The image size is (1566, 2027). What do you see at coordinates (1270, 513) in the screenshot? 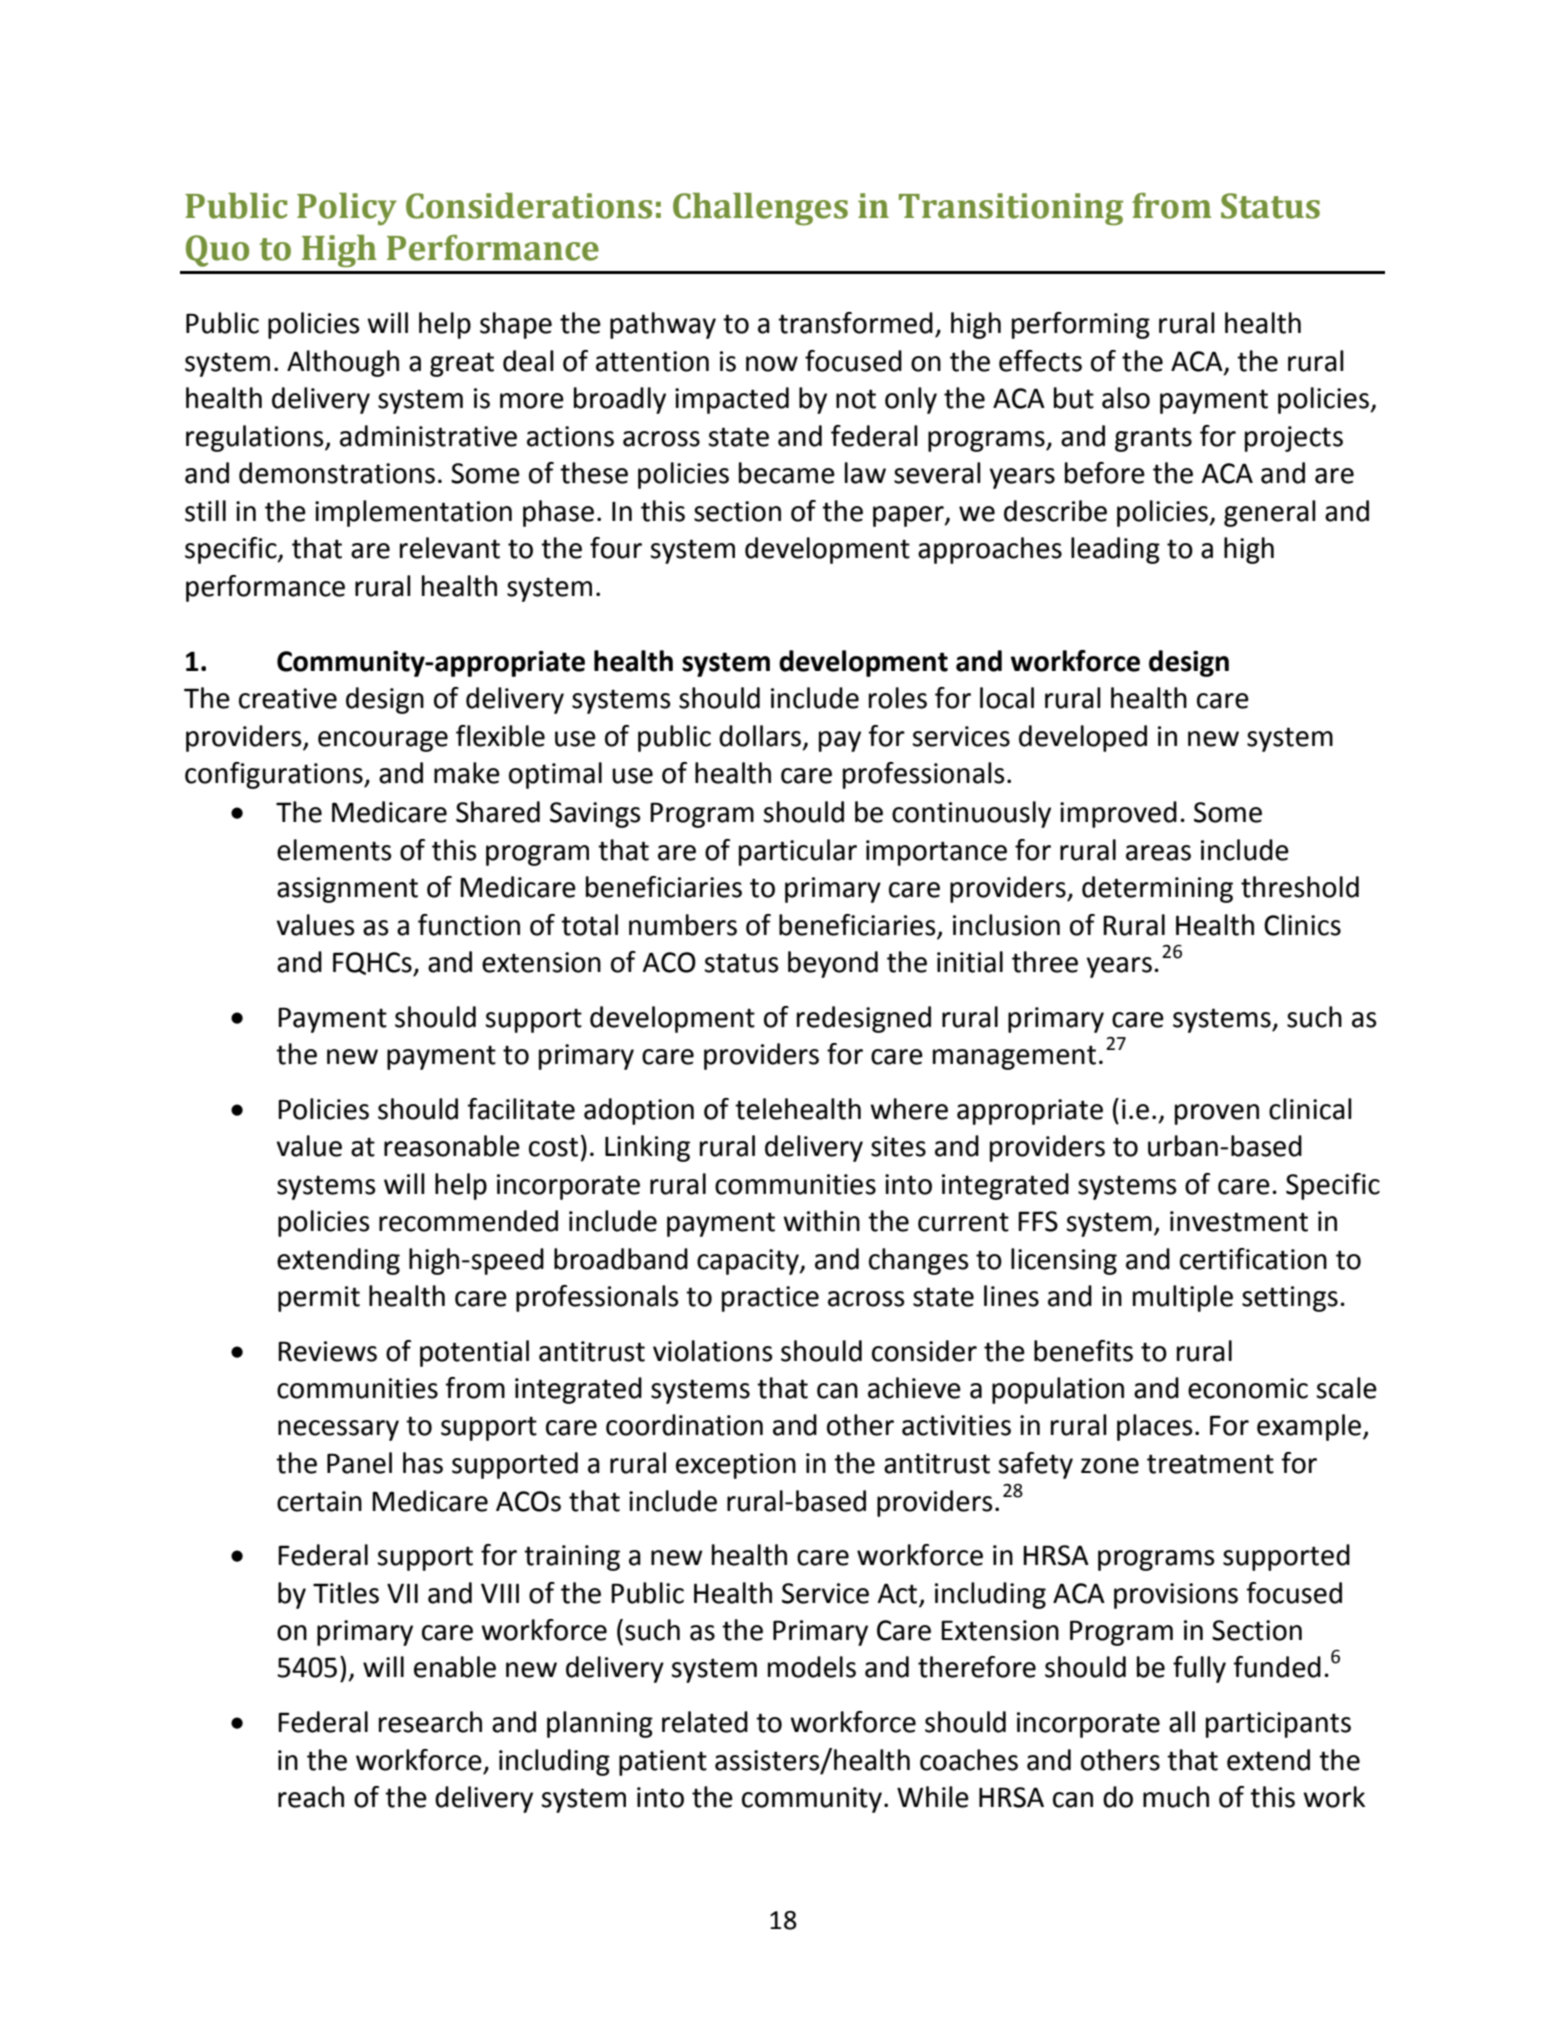
I see `general` at bounding box center [1270, 513].
